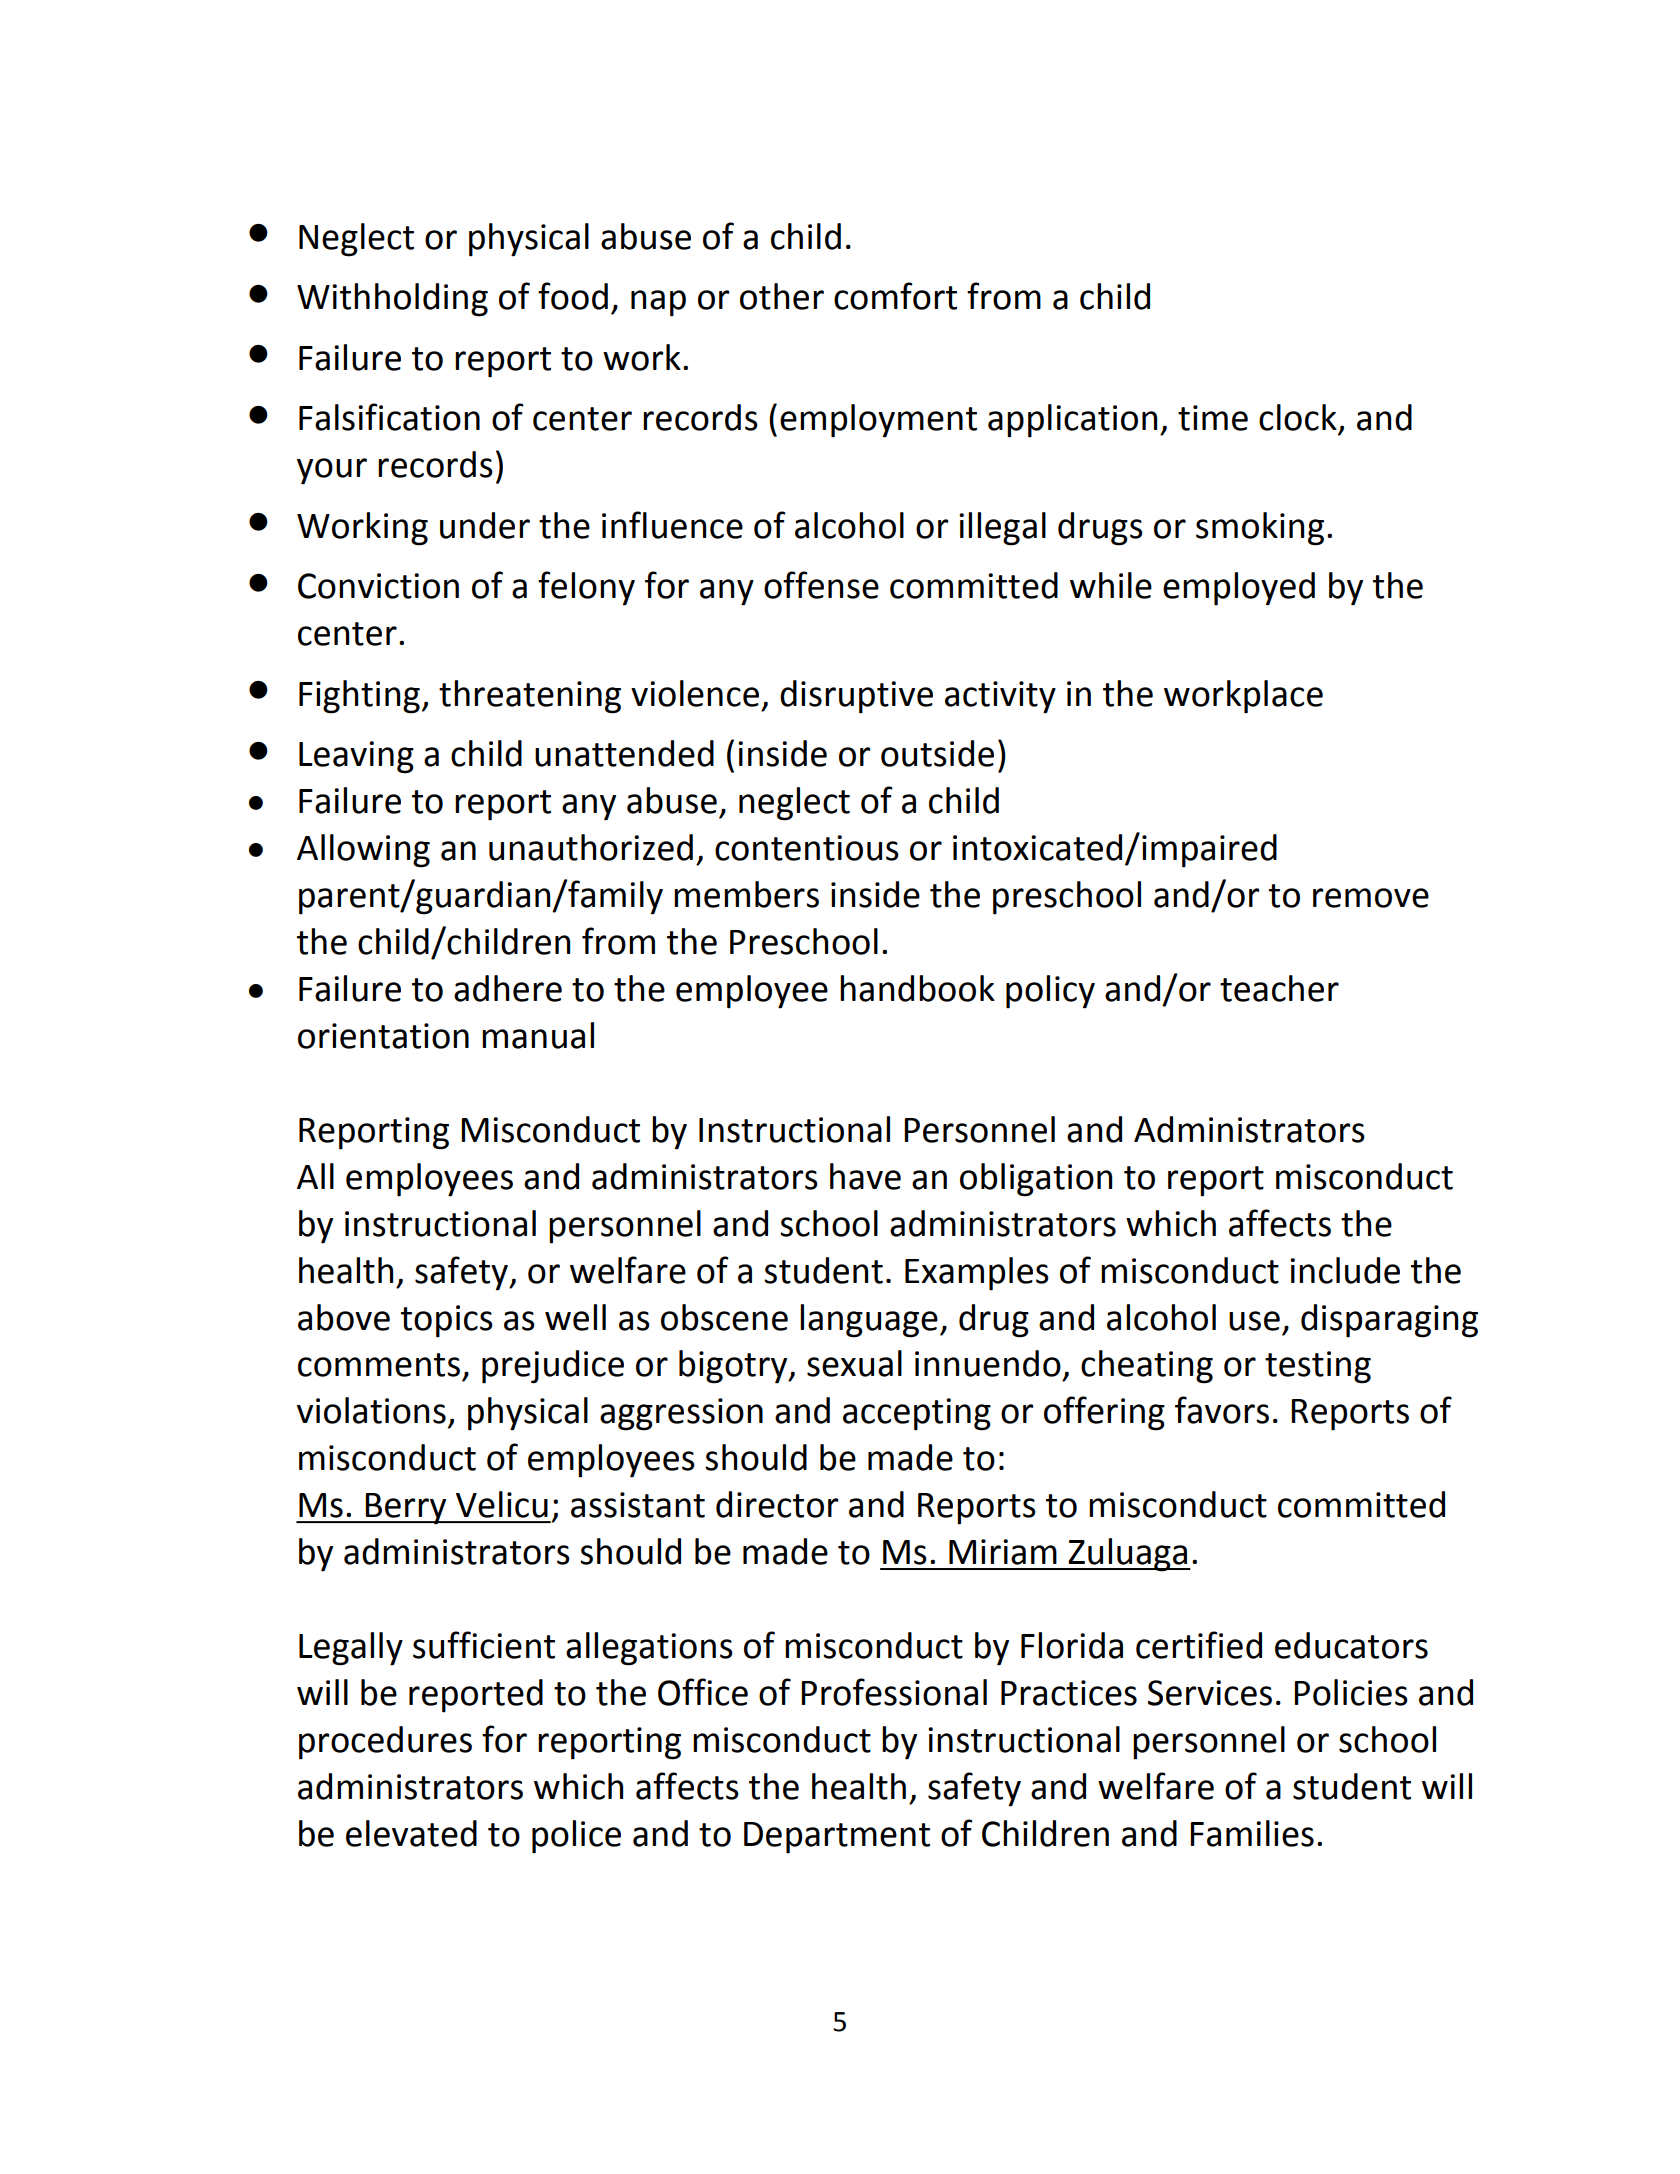  Describe the element at coordinates (406, 1509) in the page. I see `Berry` at that location.
